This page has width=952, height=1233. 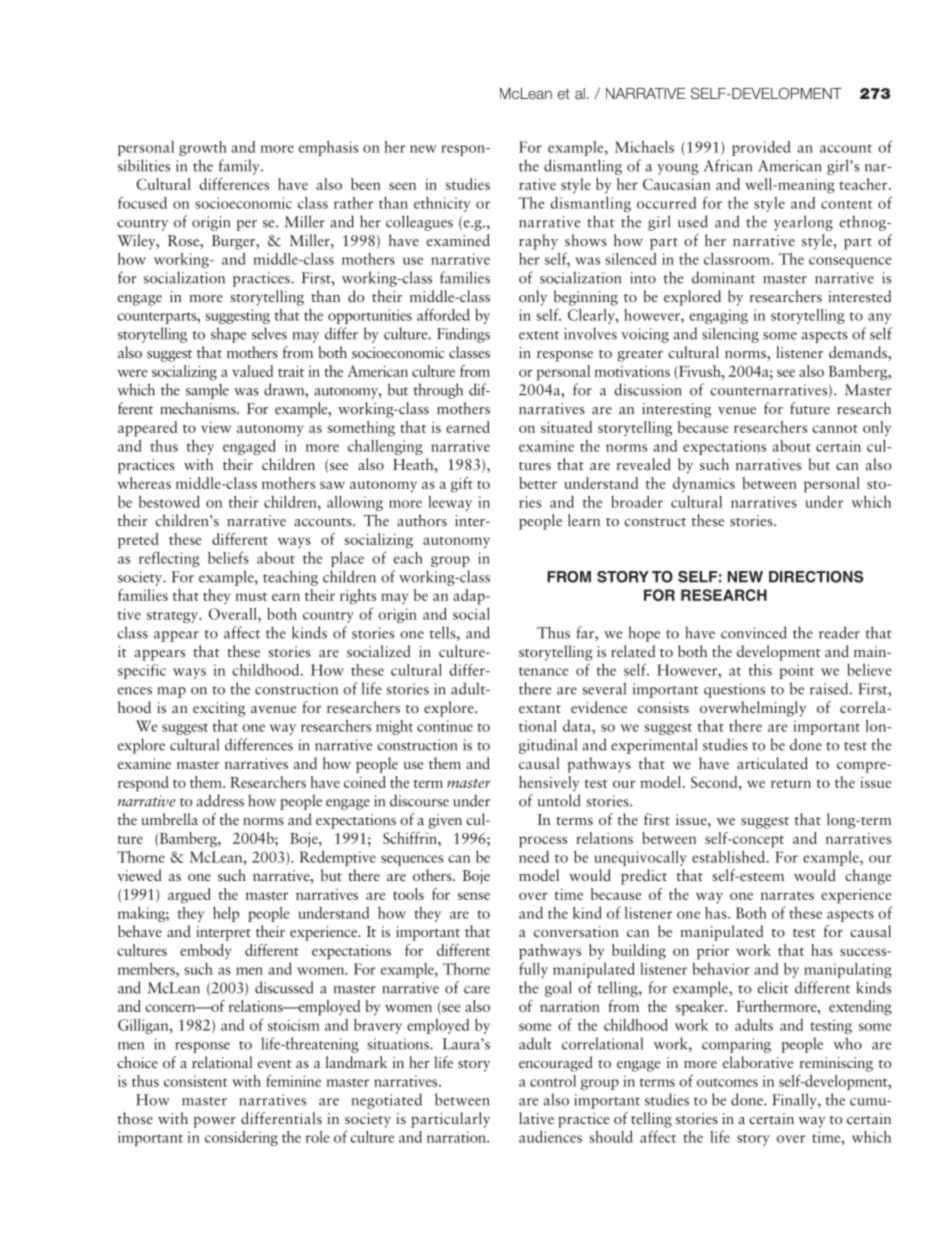 I want to click on power, so click(x=214, y=1122).
